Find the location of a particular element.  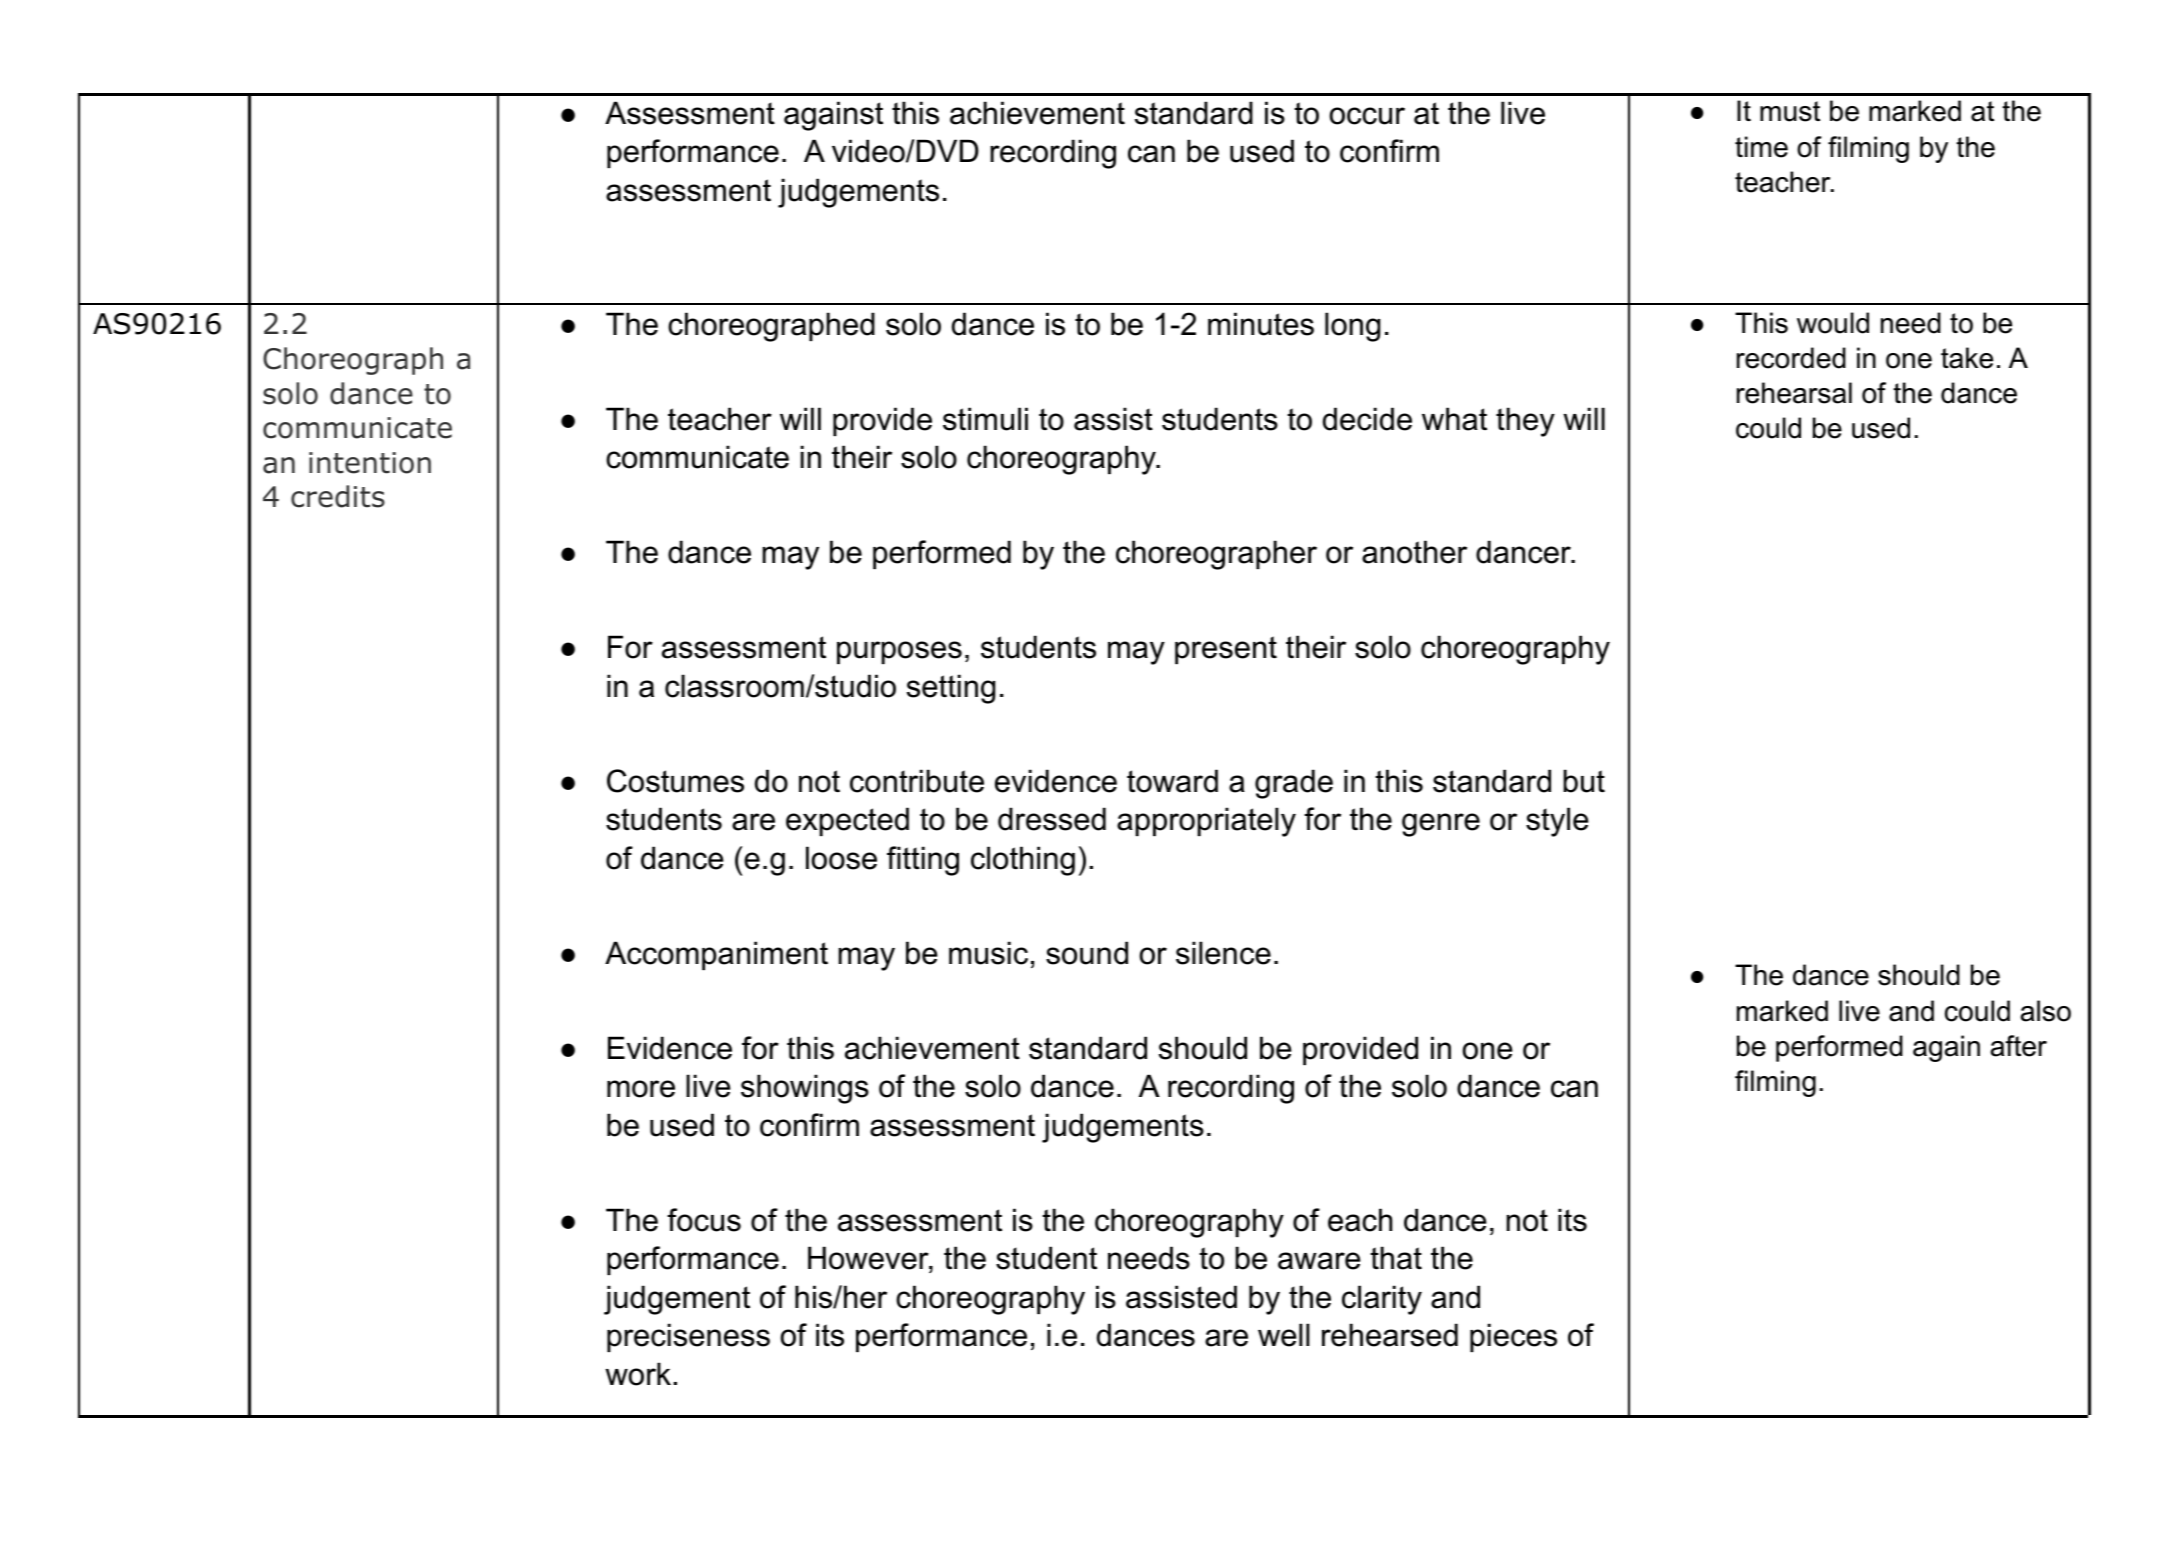

Costumes is located at coordinates (675, 781).
